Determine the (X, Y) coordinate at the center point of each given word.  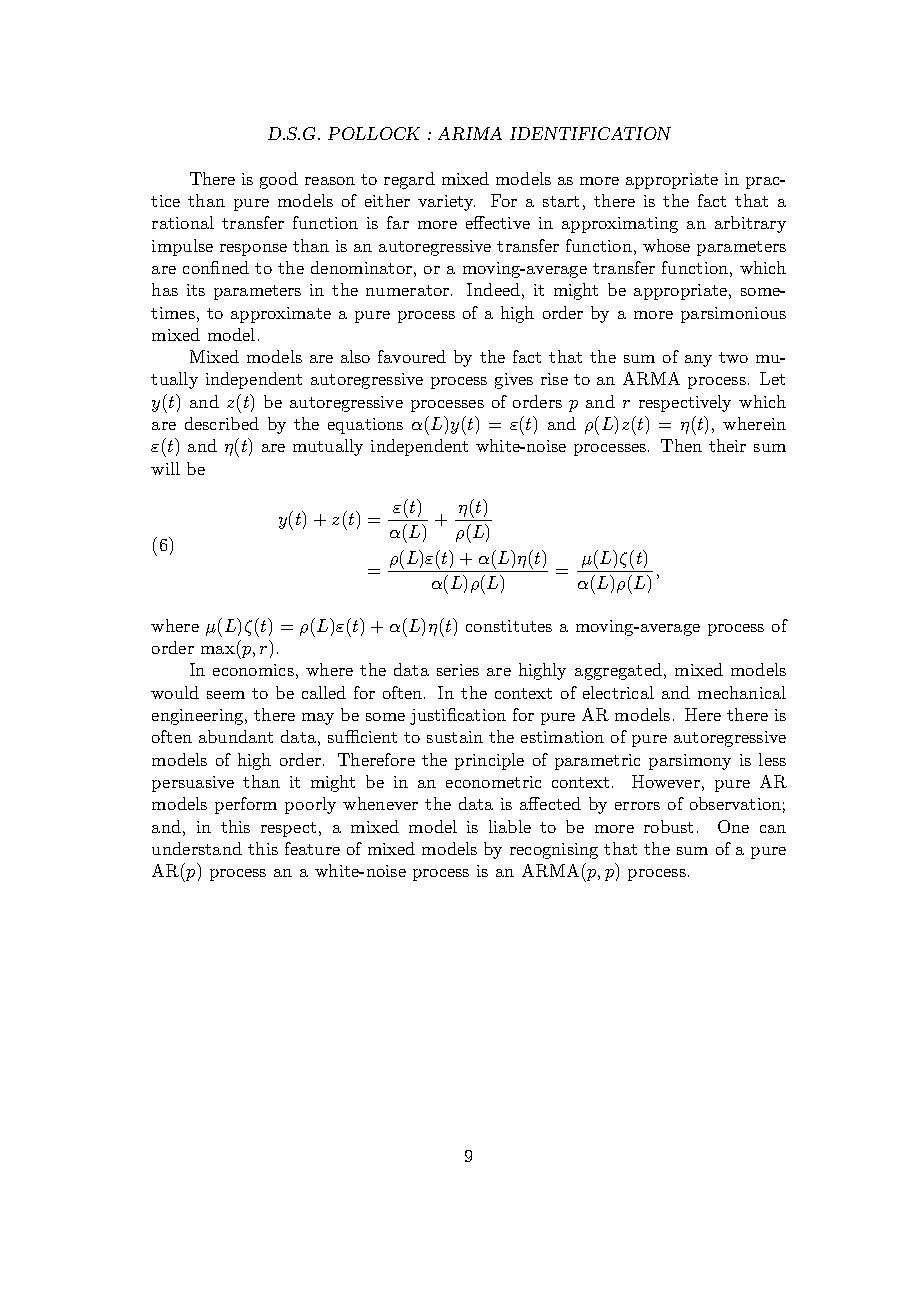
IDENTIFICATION (590, 133)
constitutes (509, 626)
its (196, 290)
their (727, 445)
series (458, 670)
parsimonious (733, 315)
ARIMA (470, 133)
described (222, 423)
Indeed (493, 289)
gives (514, 381)
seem (226, 695)
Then (681, 445)
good (279, 180)
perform (246, 805)
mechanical (742, 692)
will (165, 468)
